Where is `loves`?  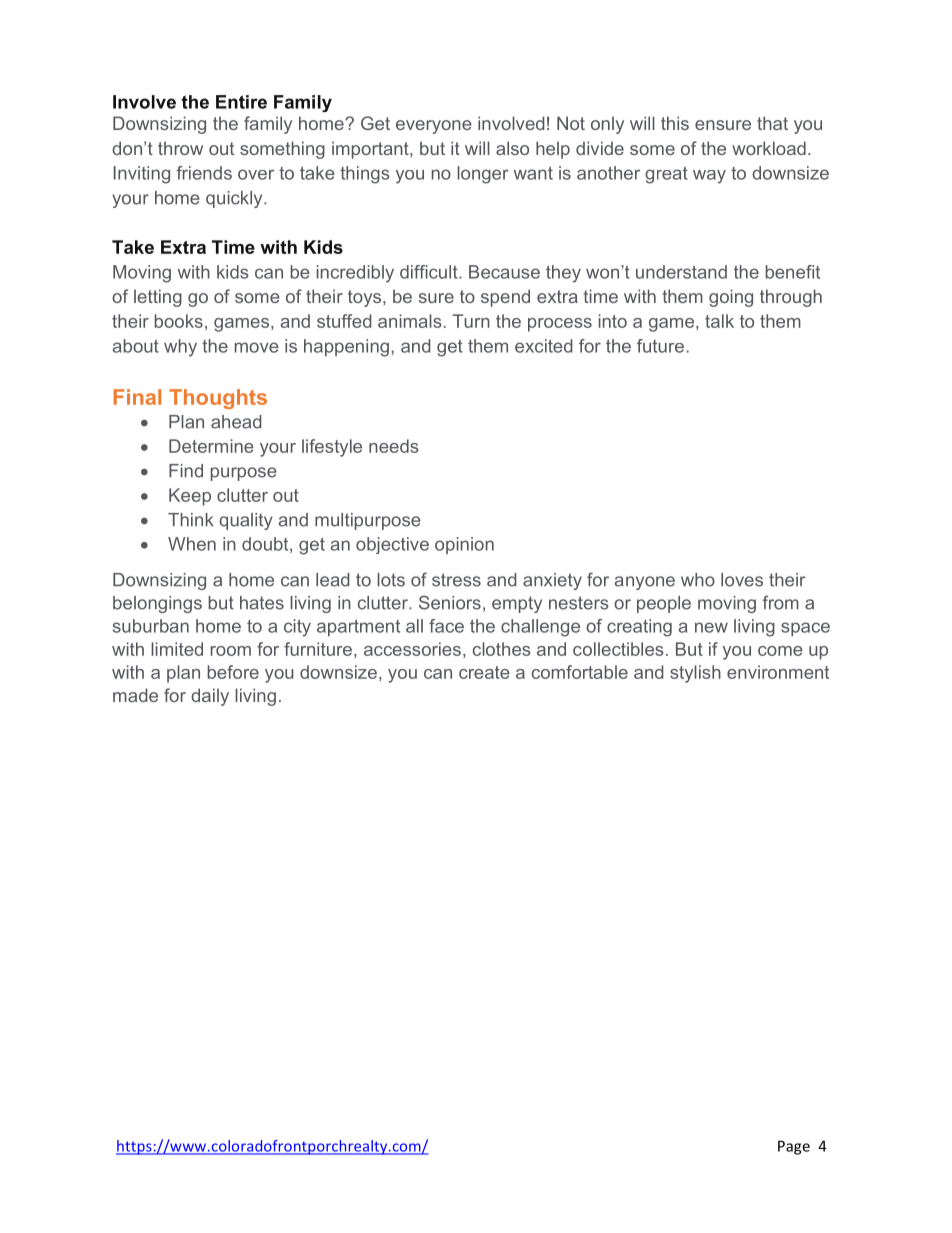 loves is located at coordinates (742, 580).
